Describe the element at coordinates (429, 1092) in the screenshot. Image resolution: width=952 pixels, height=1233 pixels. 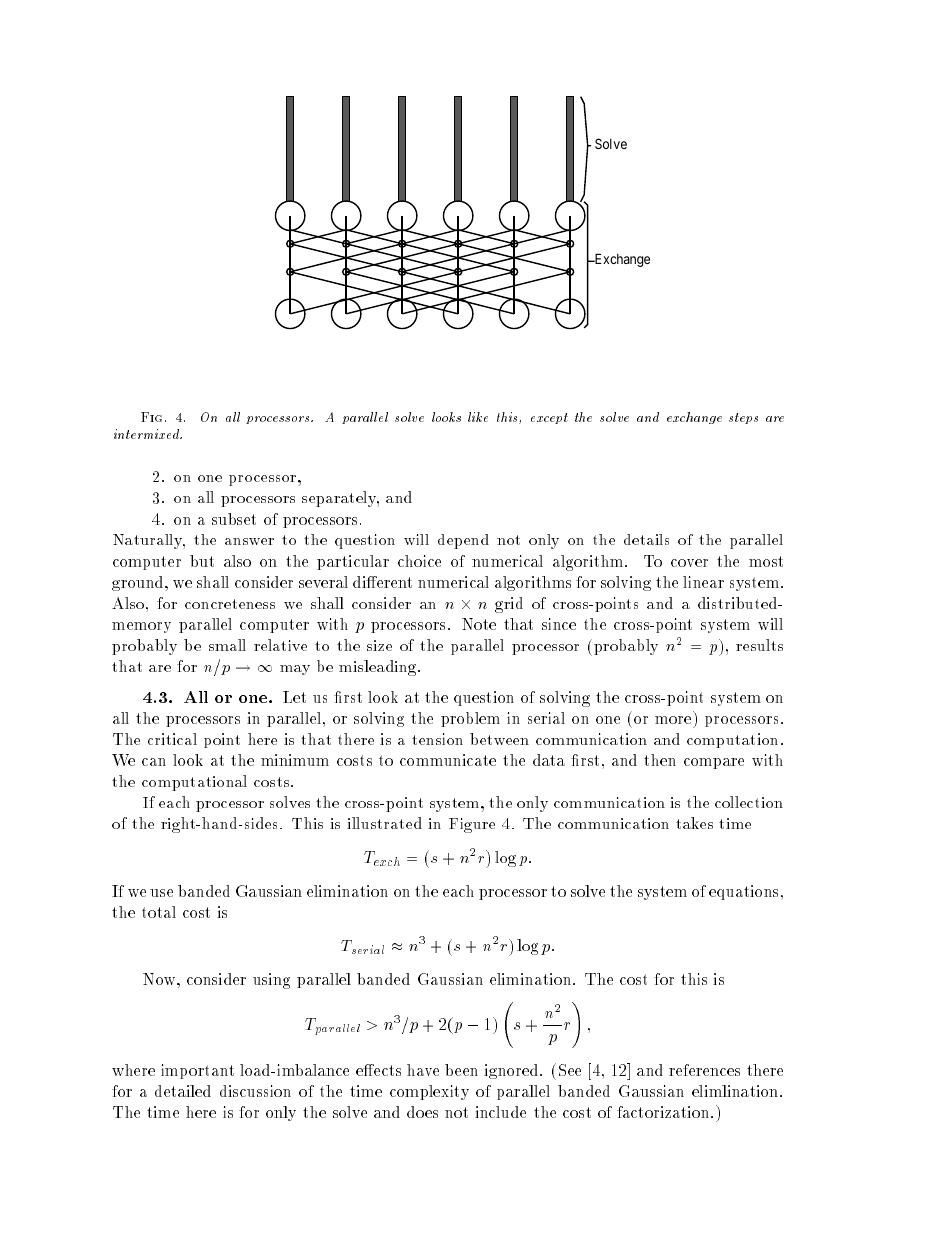
I see `complexity` at that location.
